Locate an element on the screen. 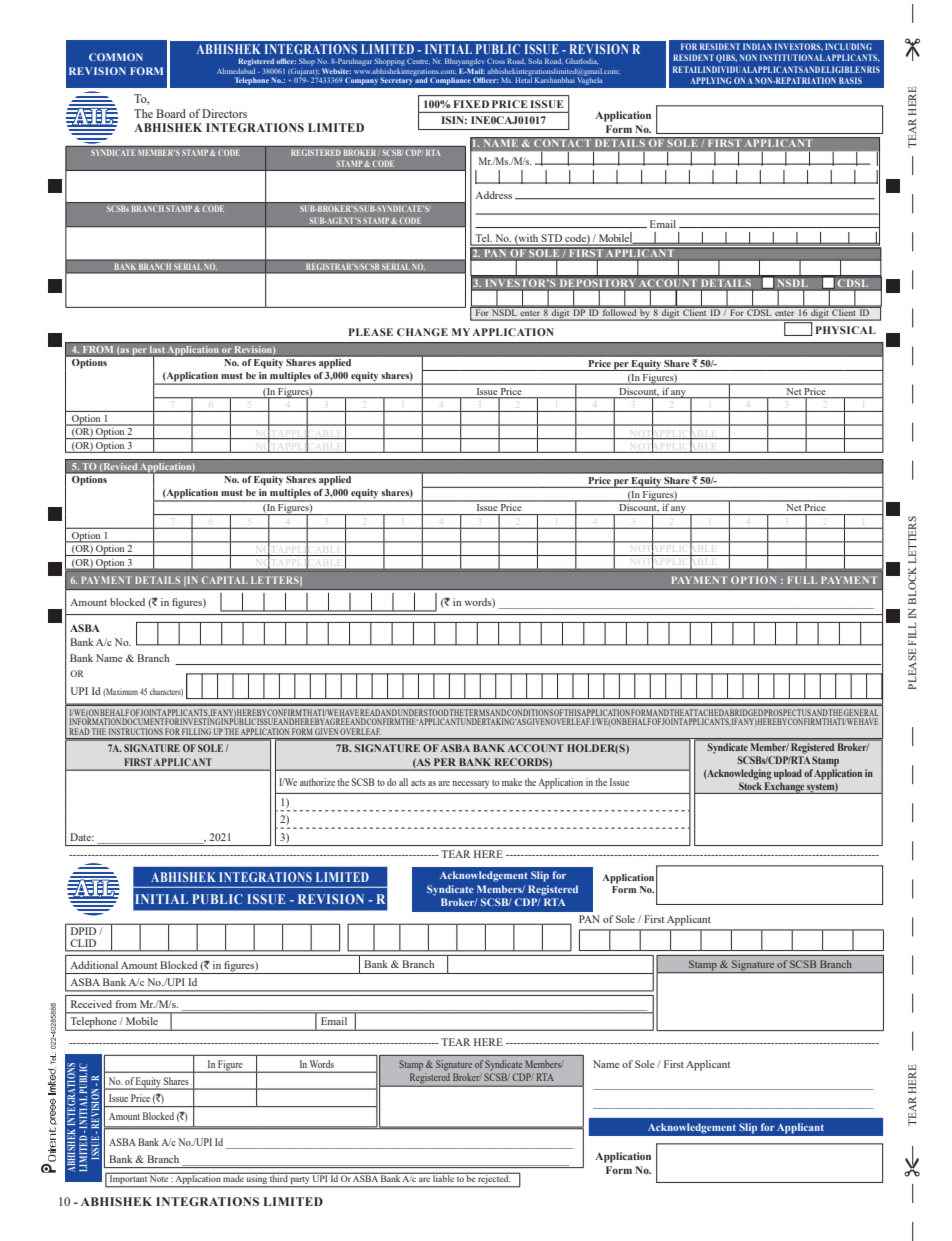  made is located at coordinates (234, 1177).
